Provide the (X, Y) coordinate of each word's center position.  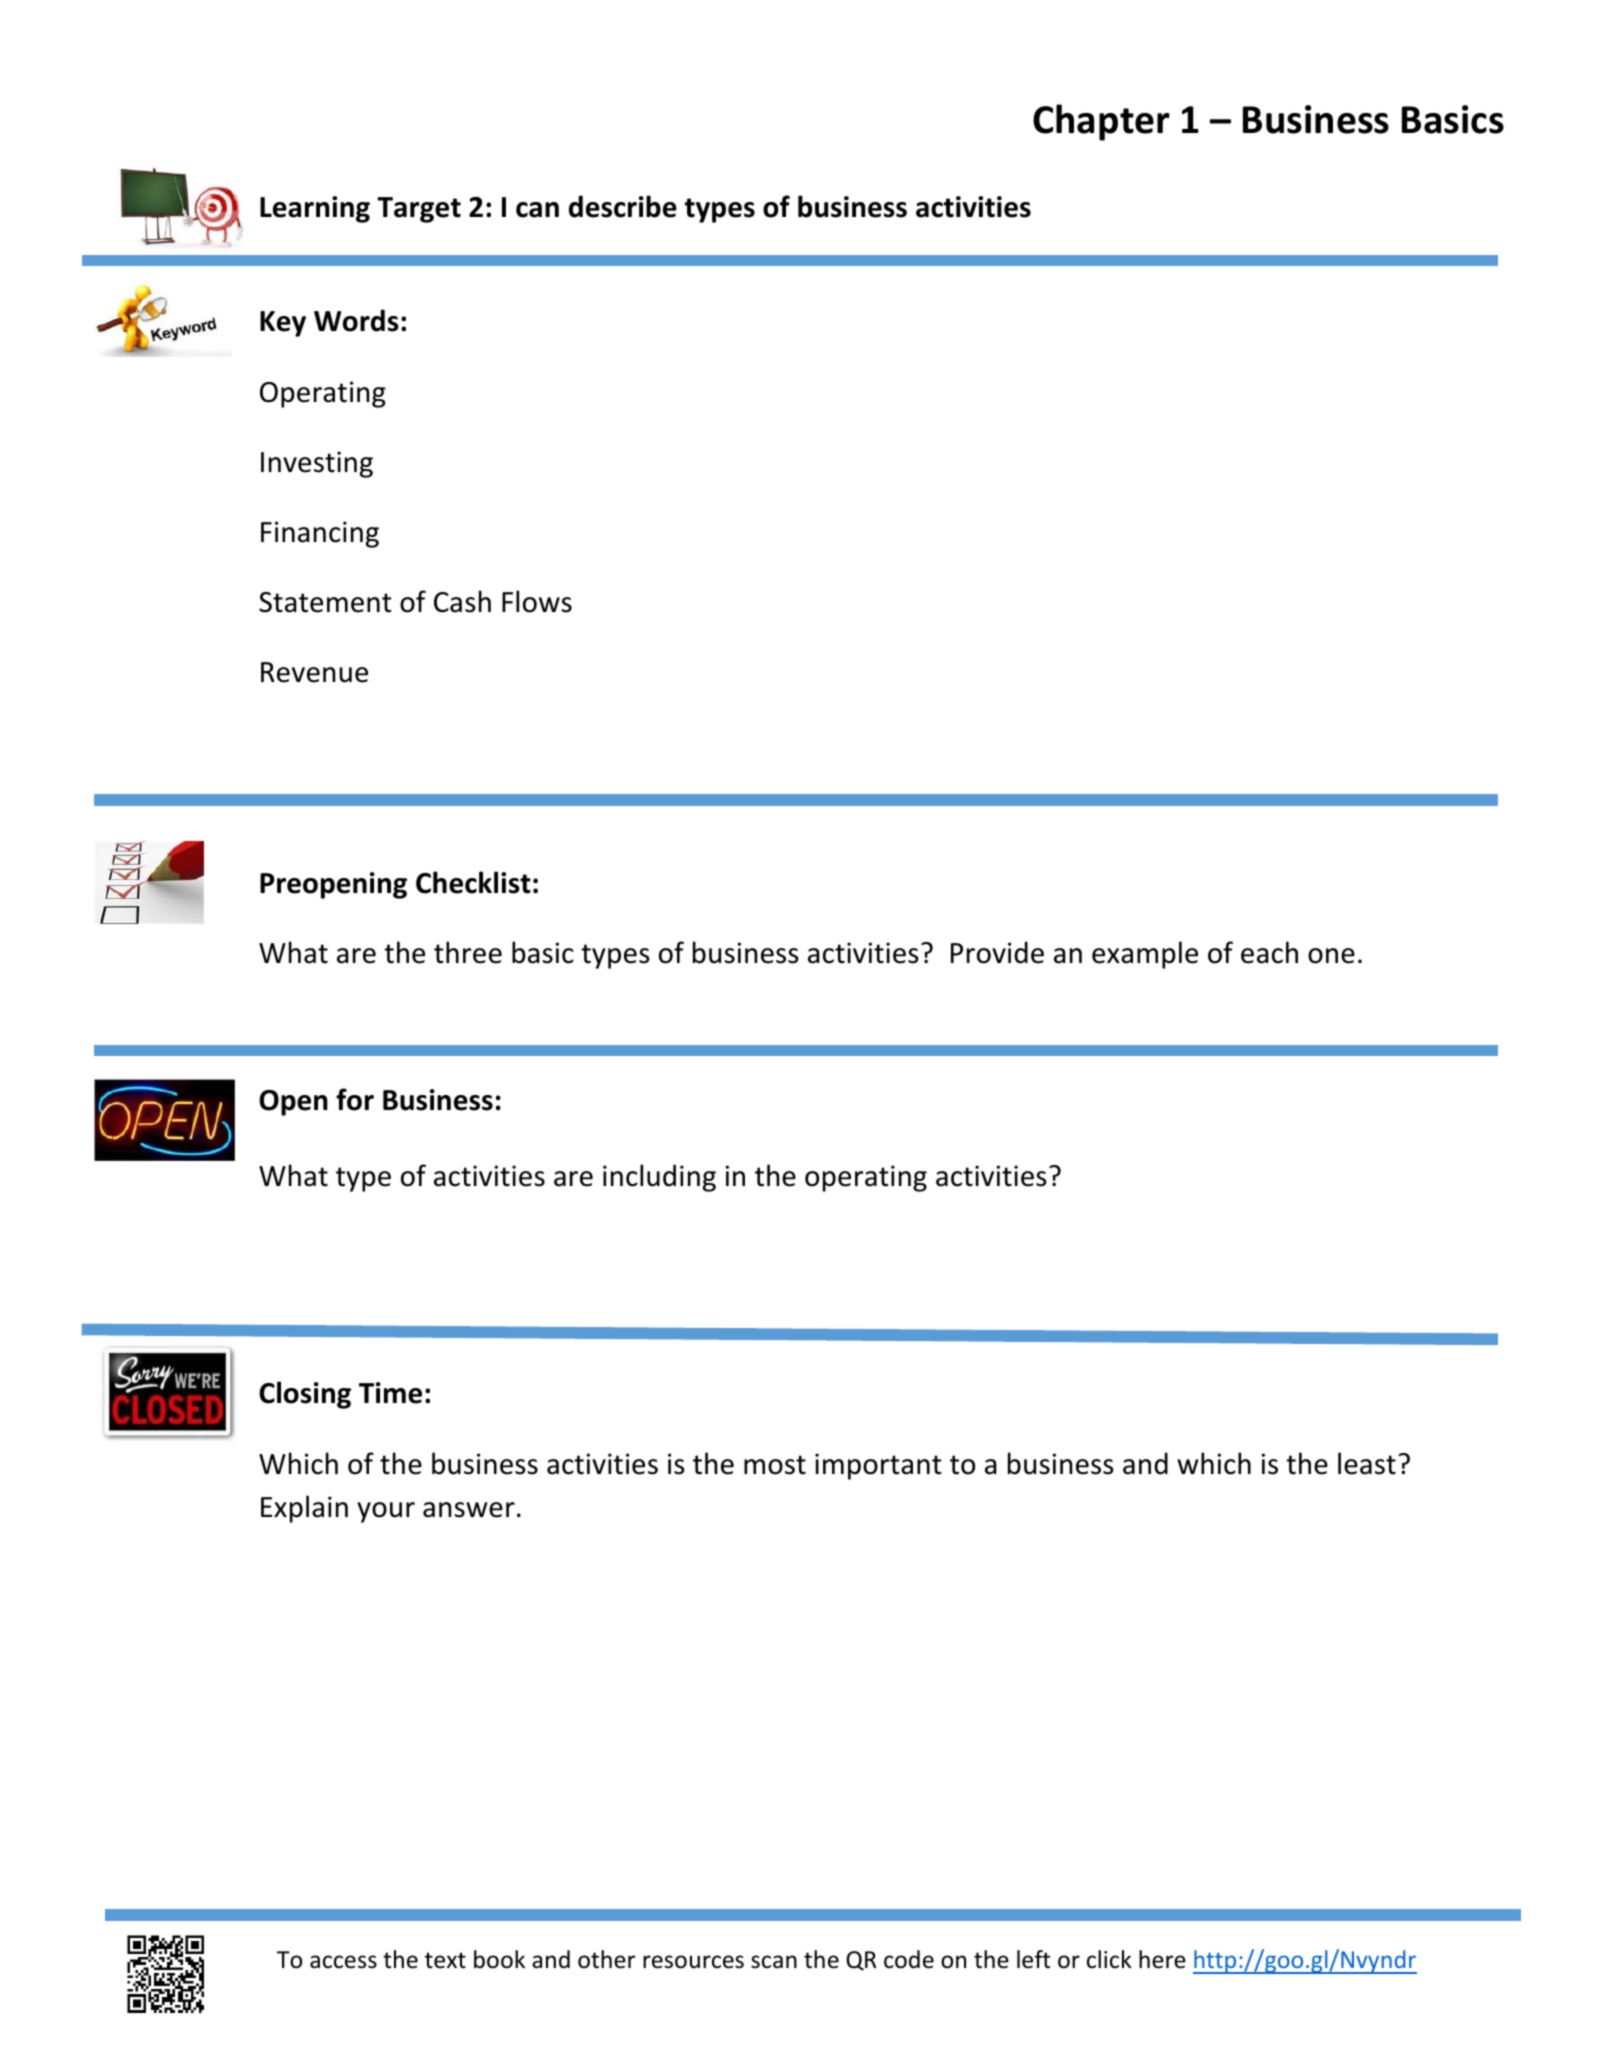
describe (623, 206)
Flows (537, 601)
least (1367, 1463)
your (386, 1512)
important (878, 1466)
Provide (997, 952)
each (1269, 952)
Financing (320, 534)
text (445, 1960)
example (1145, 955)
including (659, 1178)
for (355, 1099)
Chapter (1101, 122)
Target (419, 210)
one (1331, 956)
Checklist (473, 882)
